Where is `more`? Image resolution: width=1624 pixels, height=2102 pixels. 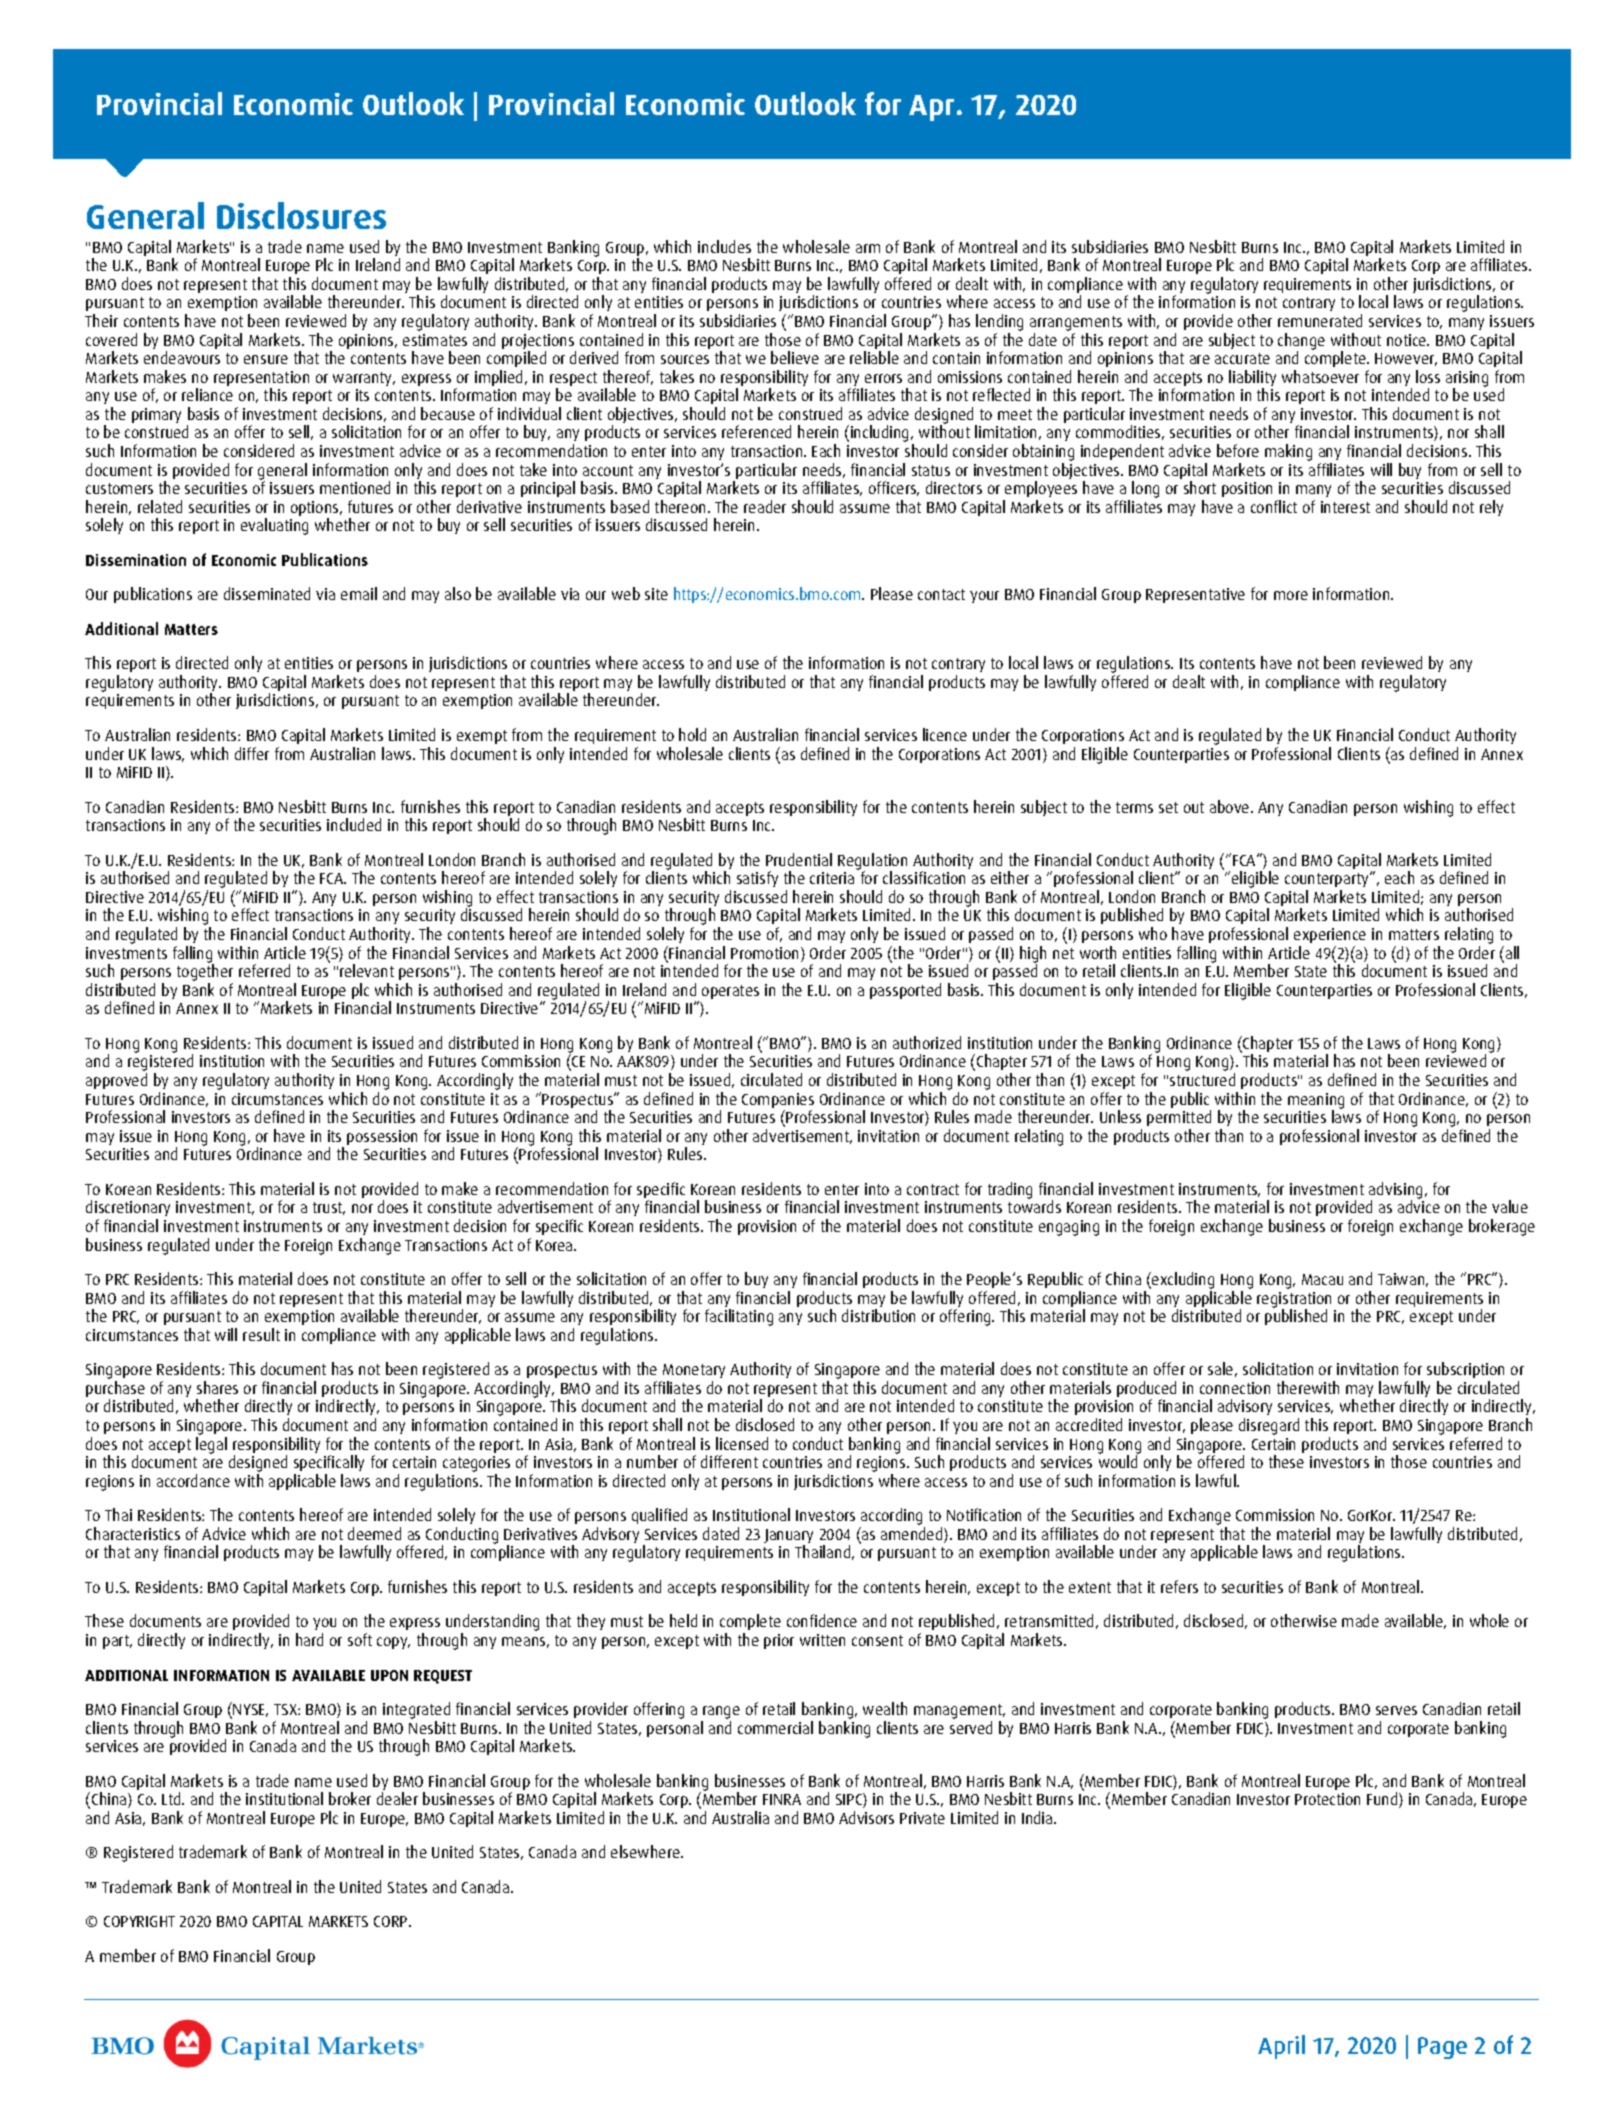 more is located at coordinates (1291, 595).
